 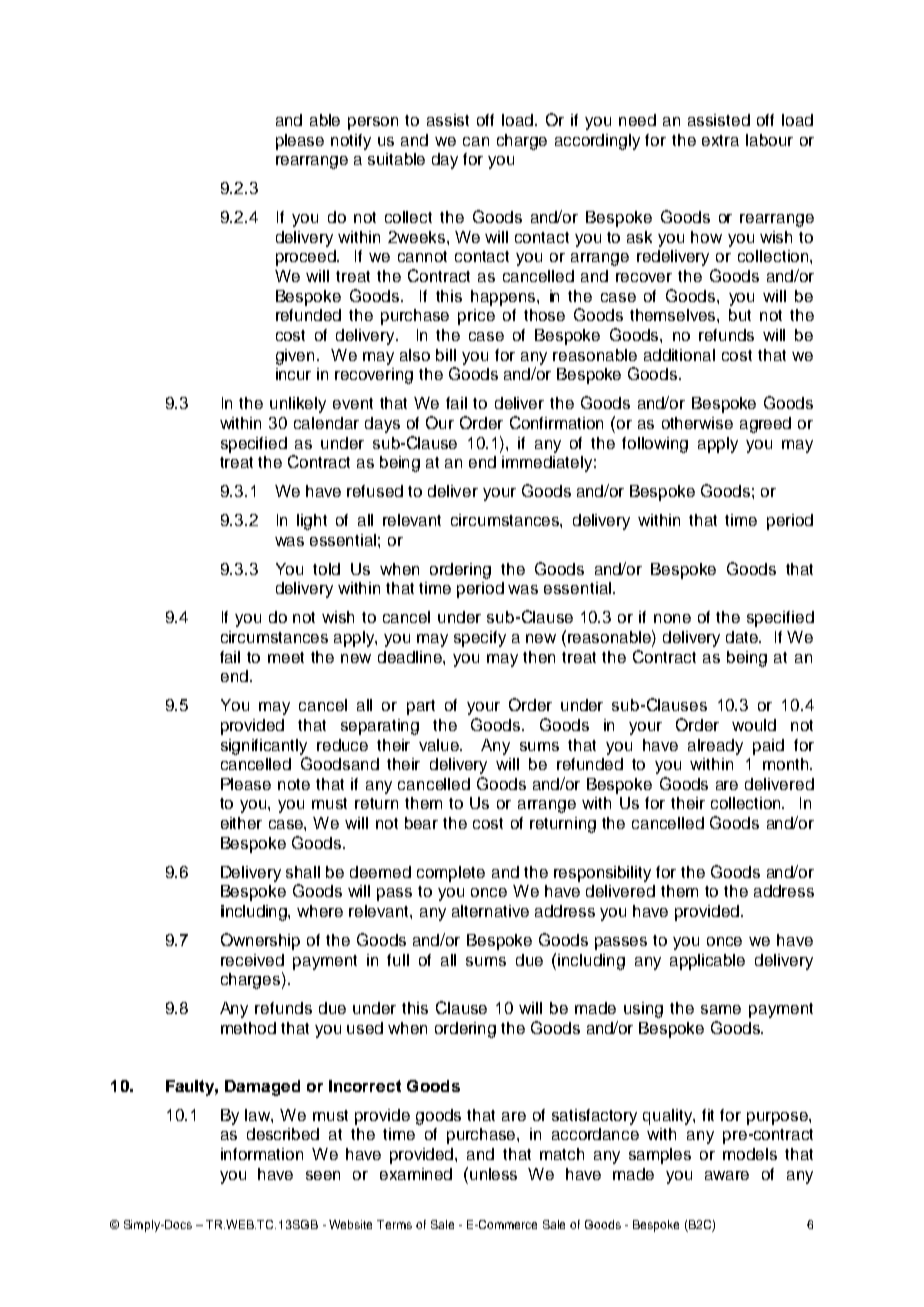 What do you see at coordinates (539, 657) in the page?
I see `then` at bounding box center [539, 657].
